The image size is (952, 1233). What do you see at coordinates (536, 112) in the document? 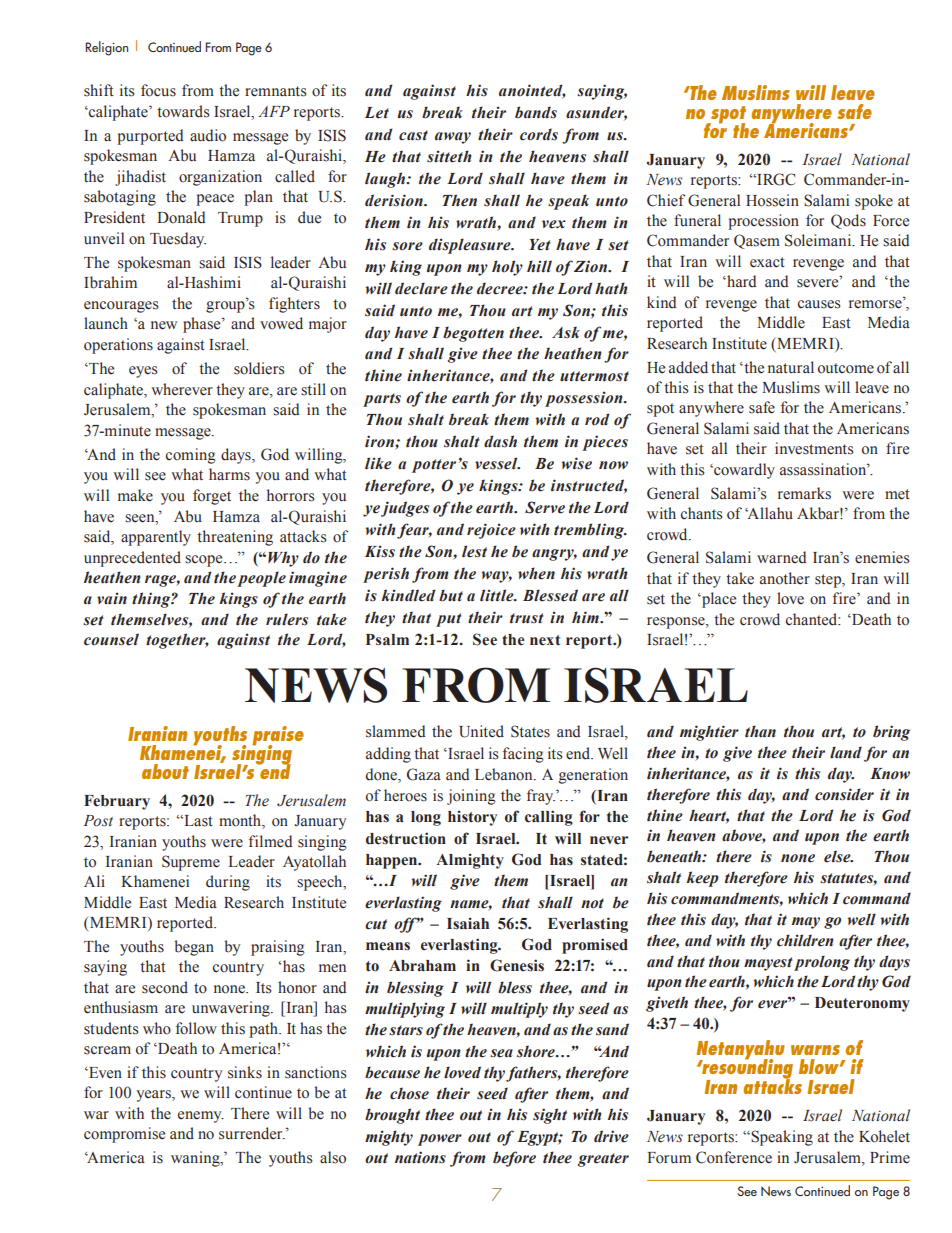
I see `bands` at bounding box center [536, 112].
